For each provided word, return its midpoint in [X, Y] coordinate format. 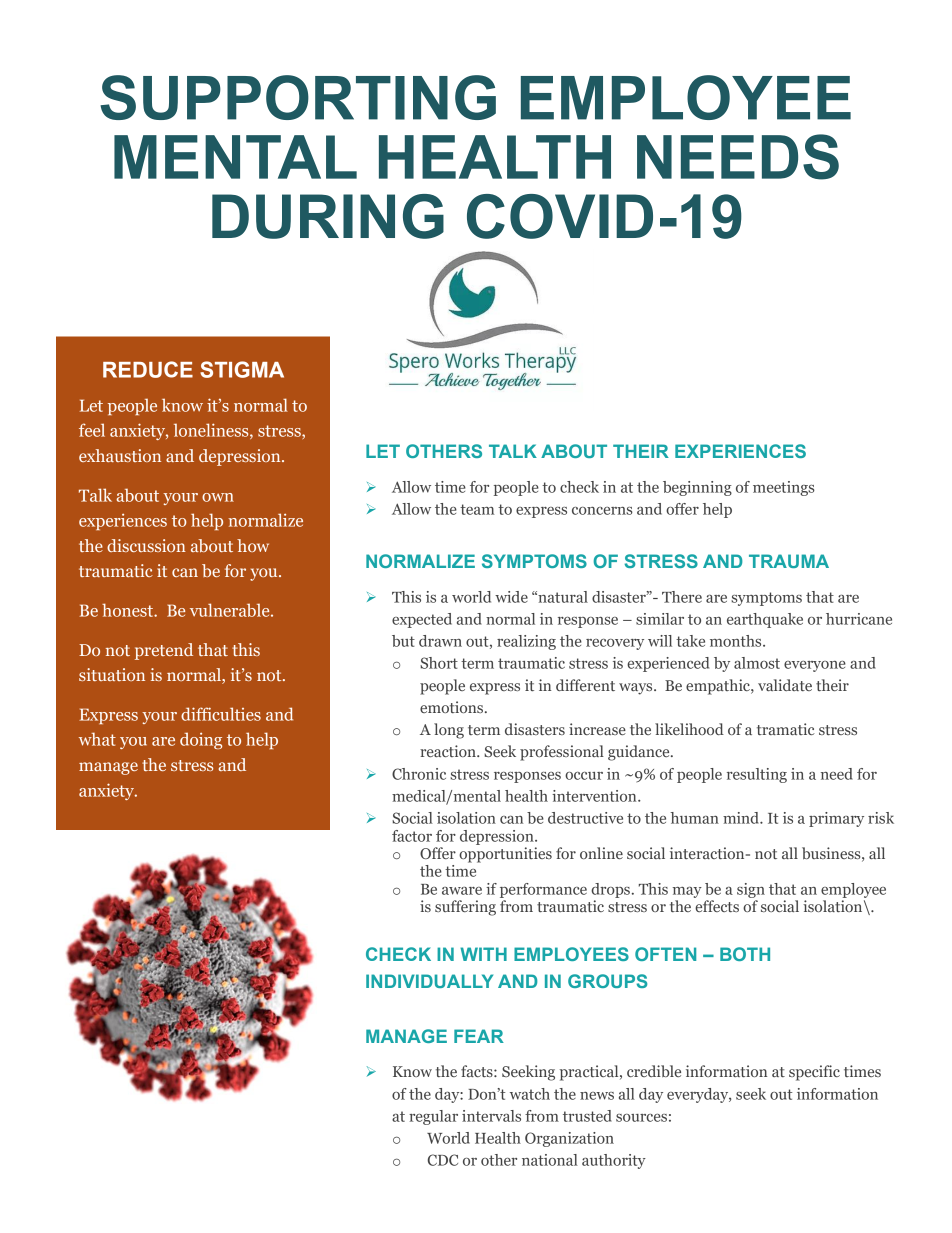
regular [433, 1117]
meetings [784, 488]
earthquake [765, 620]
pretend [164, 651]
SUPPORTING [298, 97]
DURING [328, 216]
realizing [526, 642]
